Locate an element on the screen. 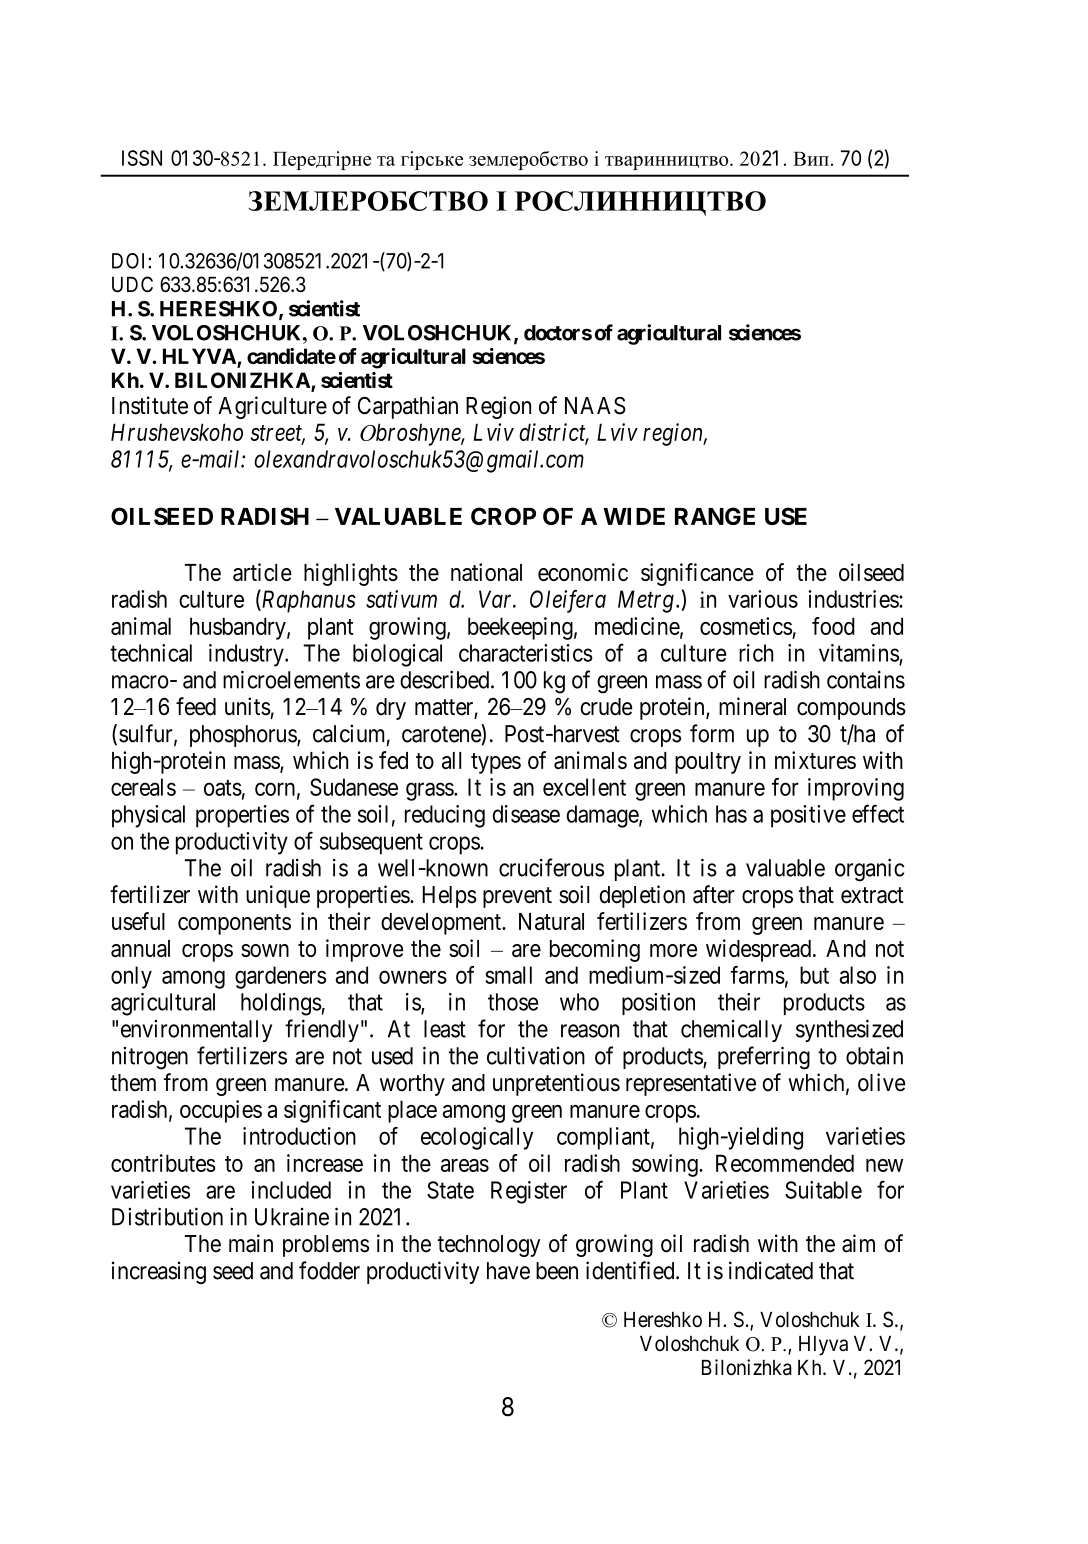 The height and width of the screenshot is (1544, 1088). technology is located at coordinates (489, 1246).
